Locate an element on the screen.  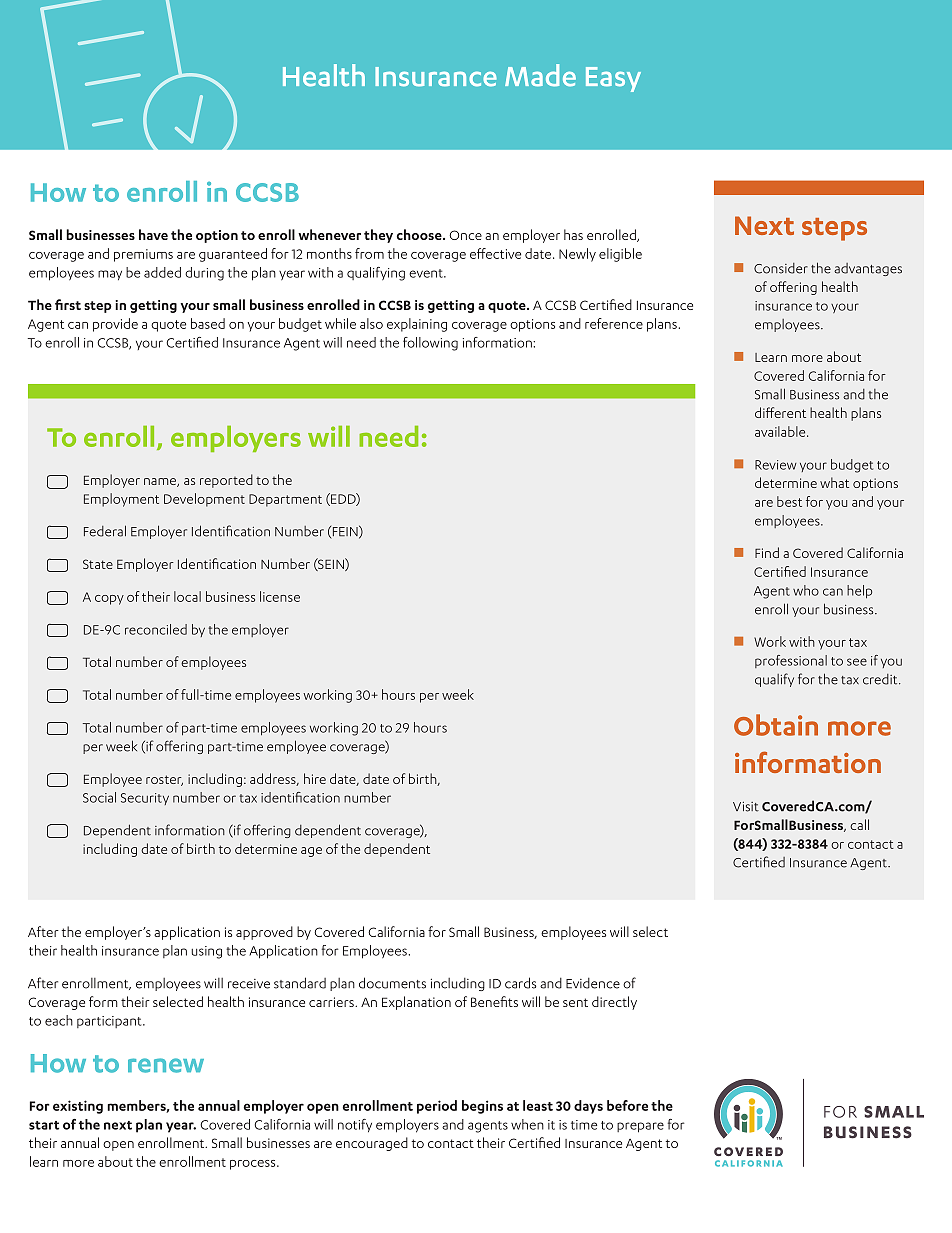
Review is located at coordinates (776, 465).
